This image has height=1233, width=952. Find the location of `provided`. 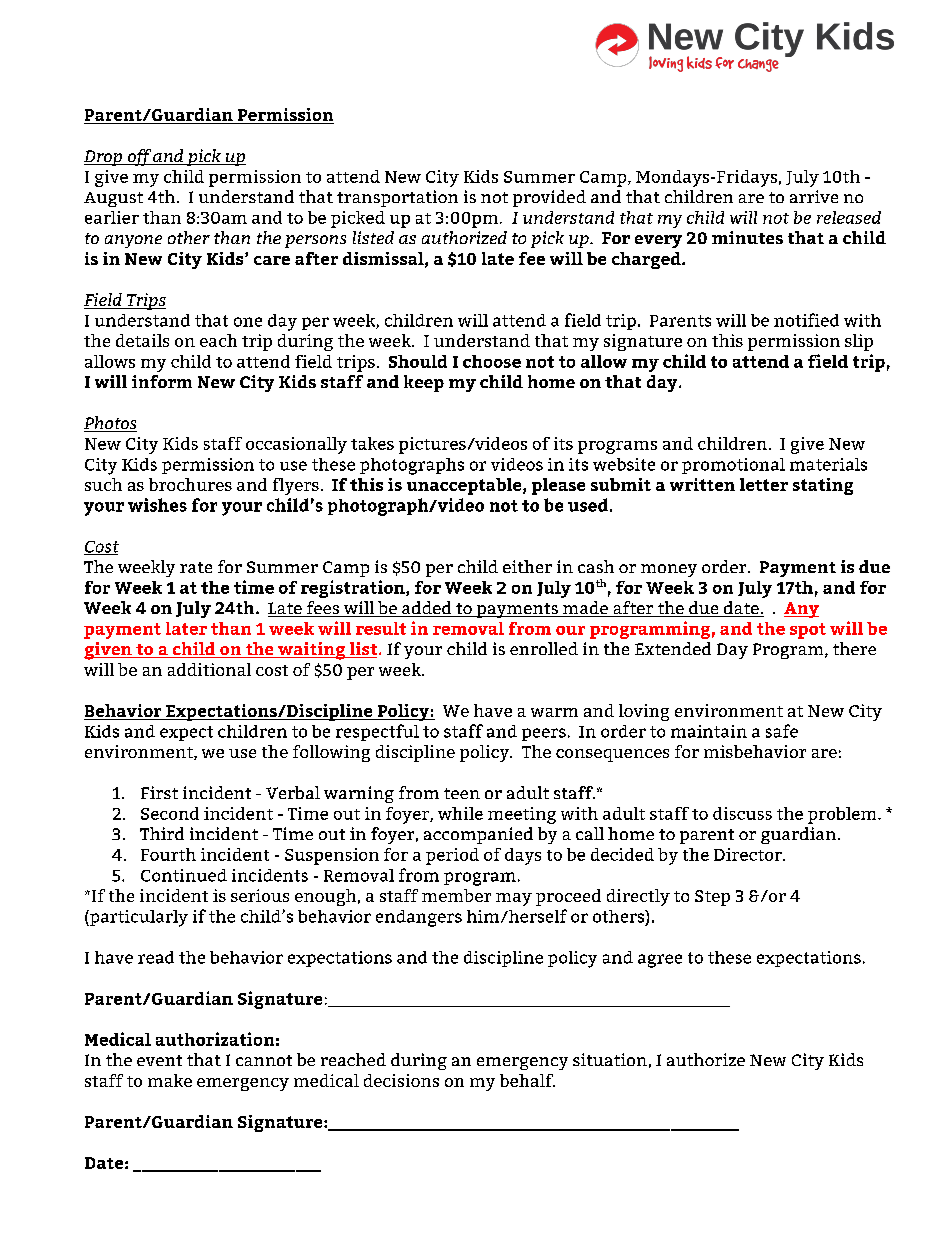

provided is located at coordinates (549, 198).
